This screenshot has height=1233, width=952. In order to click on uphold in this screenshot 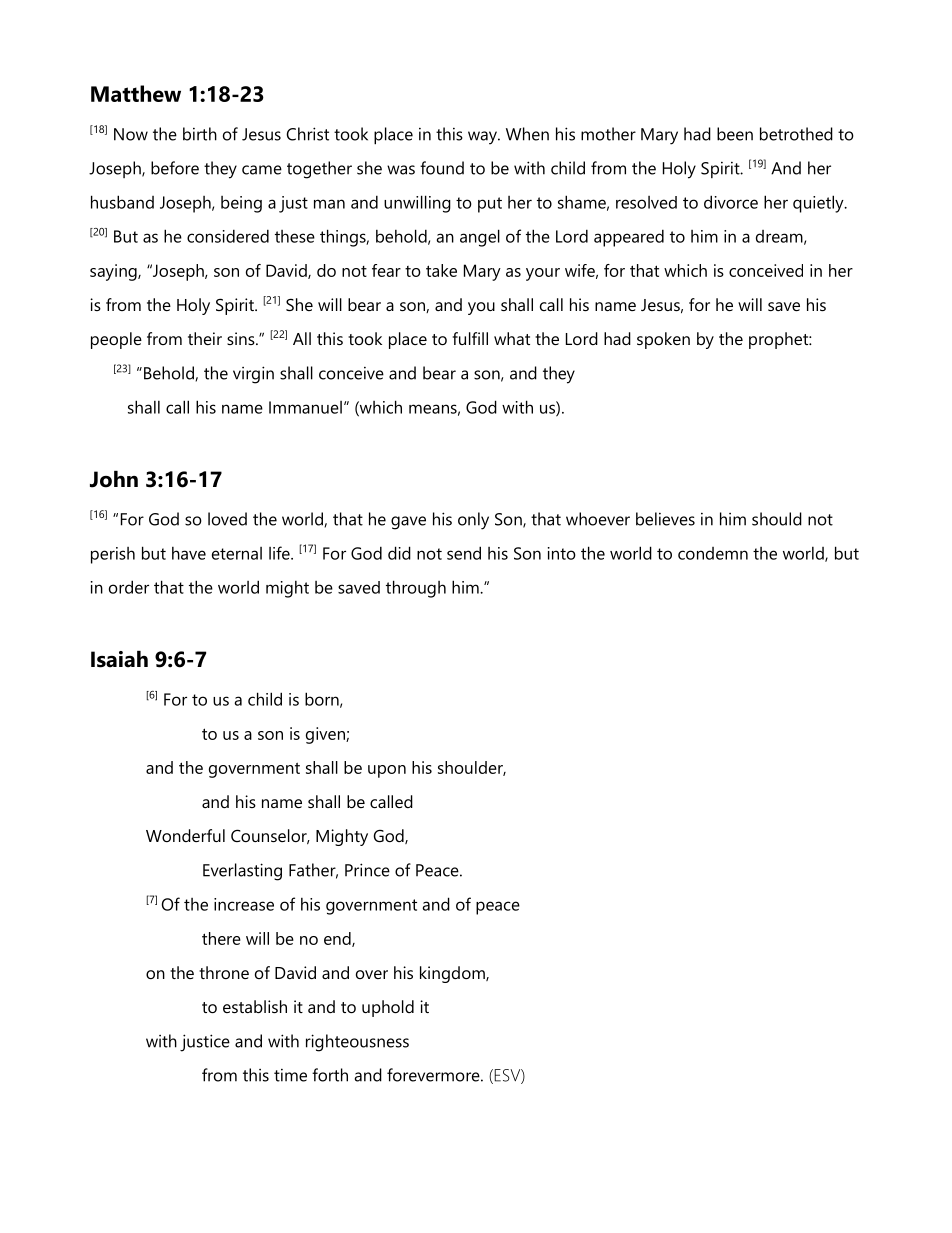, I will do `click(388, 1008)`.
